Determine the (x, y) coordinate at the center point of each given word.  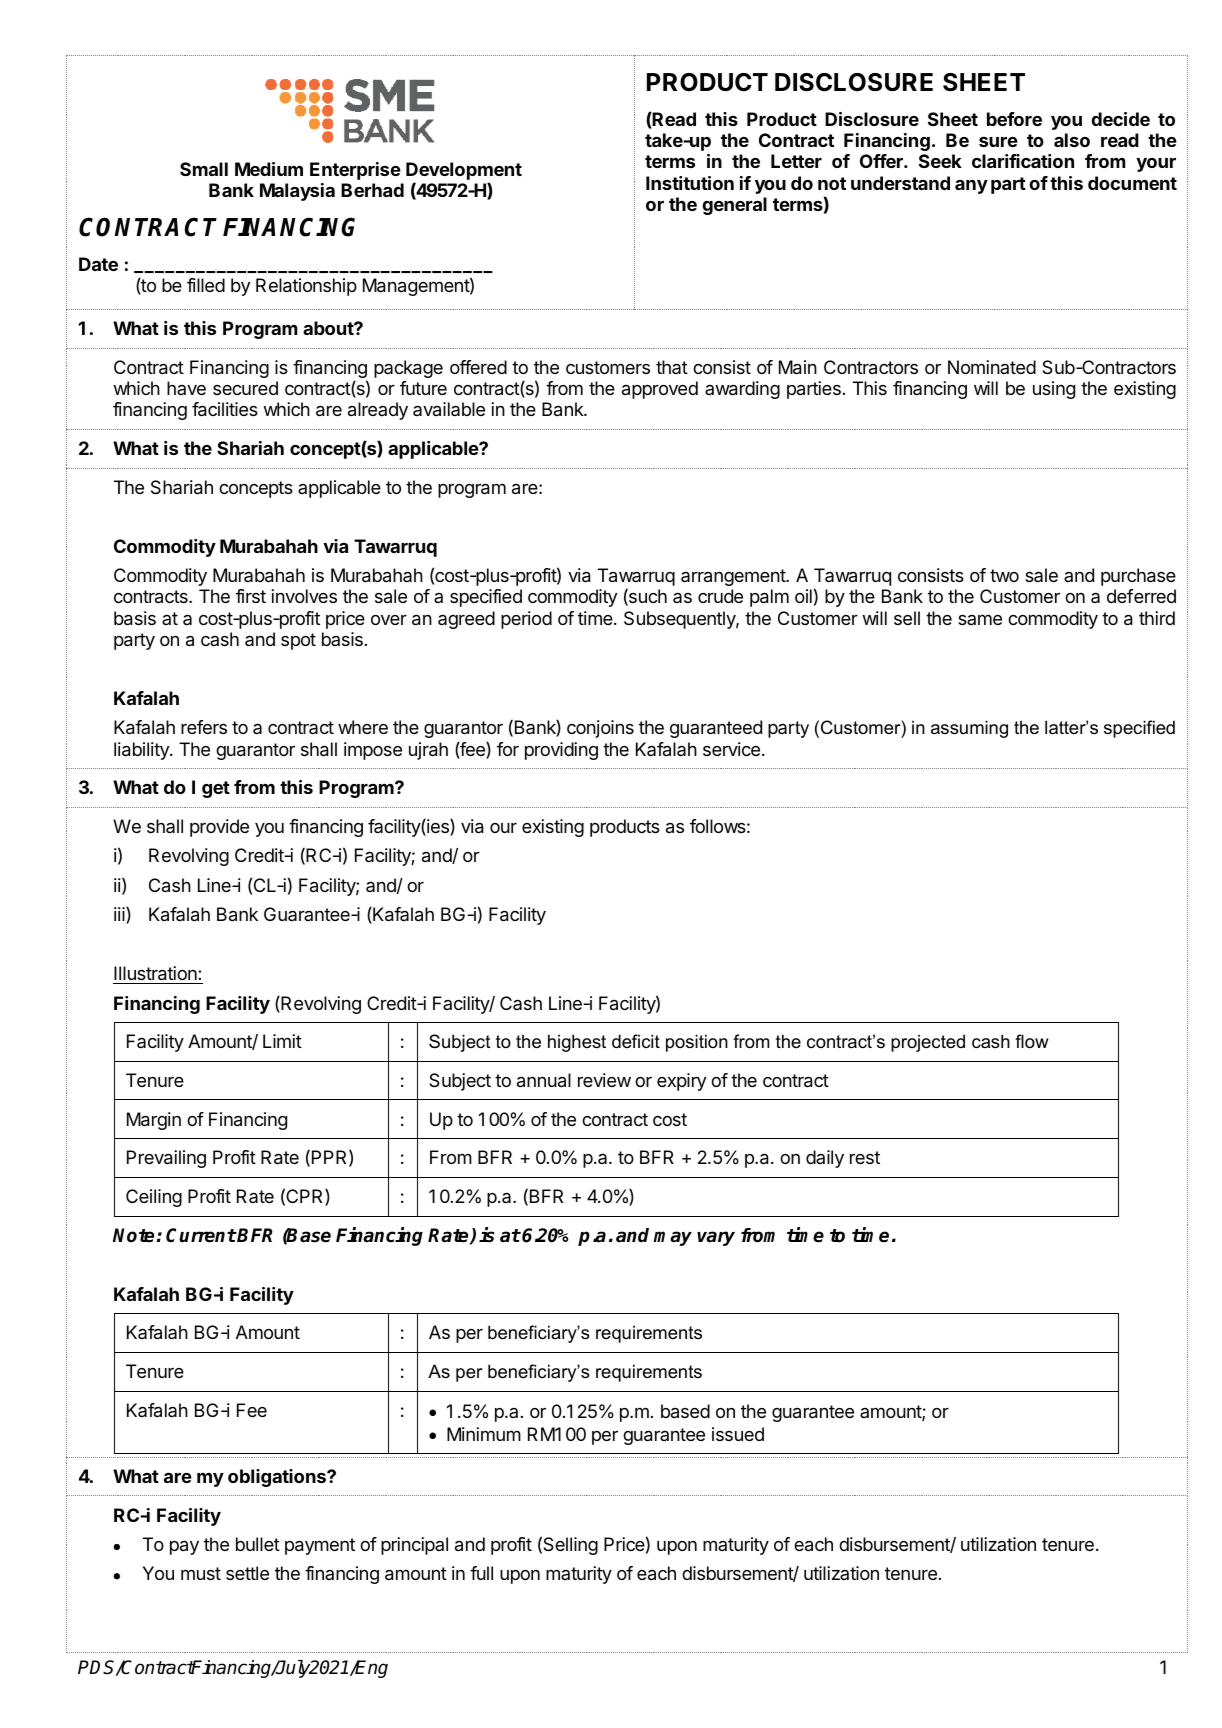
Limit (282, 1041)
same (980, 619)
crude (720, 596)
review (604, 1080)
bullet (258, 1544)
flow (1032, 1041)
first (251, 596)
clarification (1023, 161)
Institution (690, 183)
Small (204, 169)
